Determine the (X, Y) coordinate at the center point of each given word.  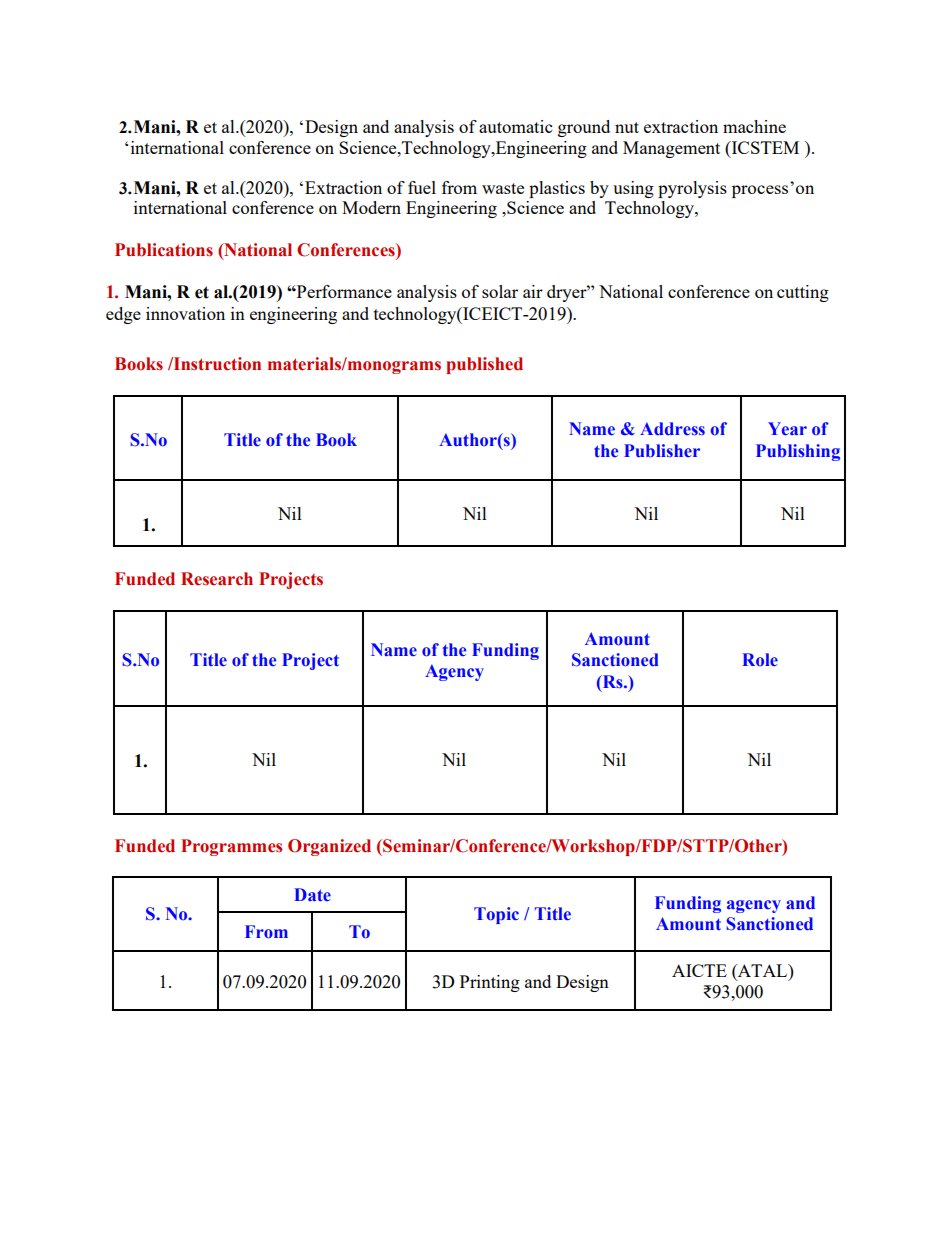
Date (312, 895)
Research (217, 579)
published (484, 365)
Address (672, 428)
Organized (329, 847)
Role (760, 660)
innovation (185, 313)
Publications (164, 250)
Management (671, 149)
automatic (515, 126)
